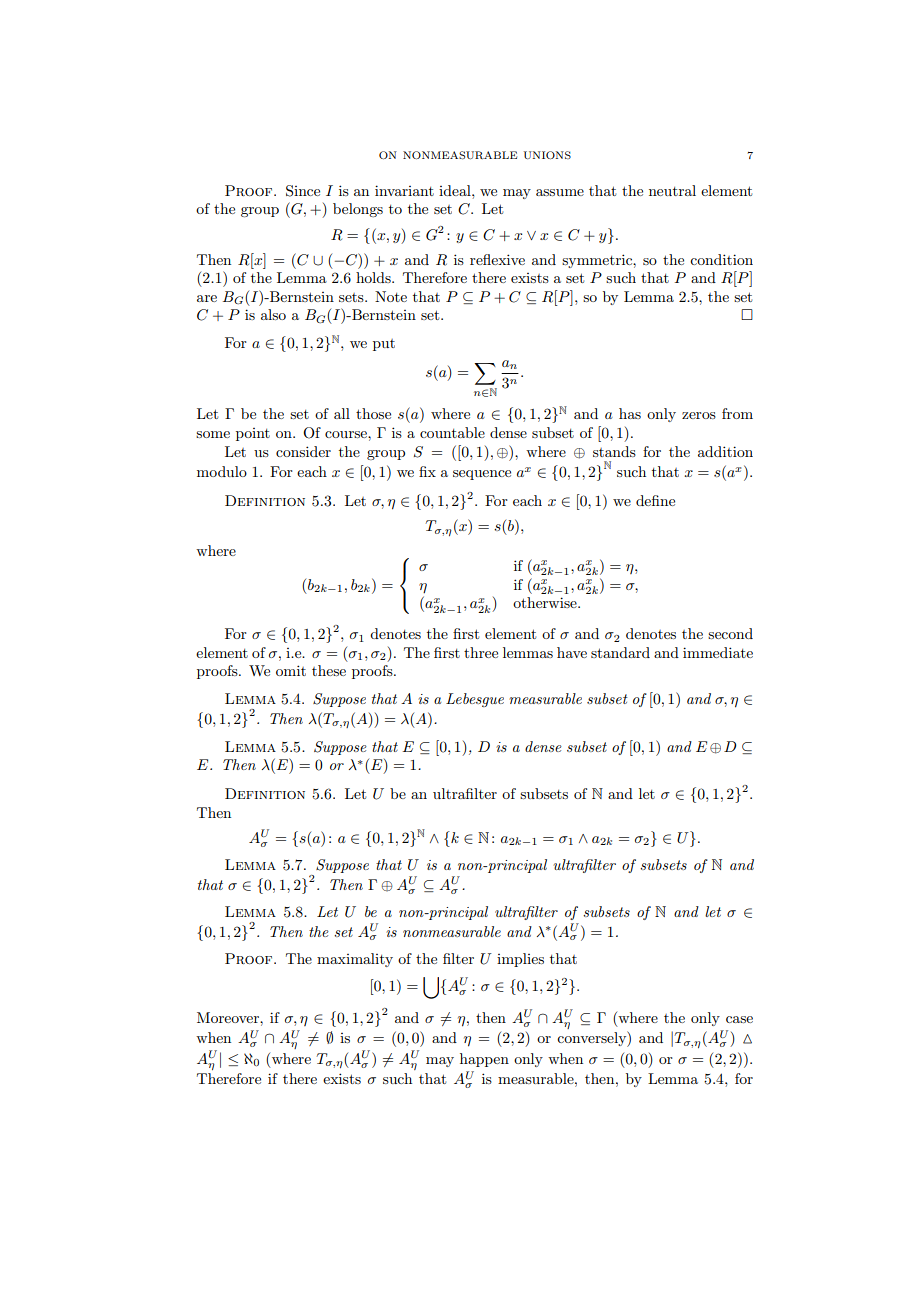  I want to click on omit, so click(291, 670).
